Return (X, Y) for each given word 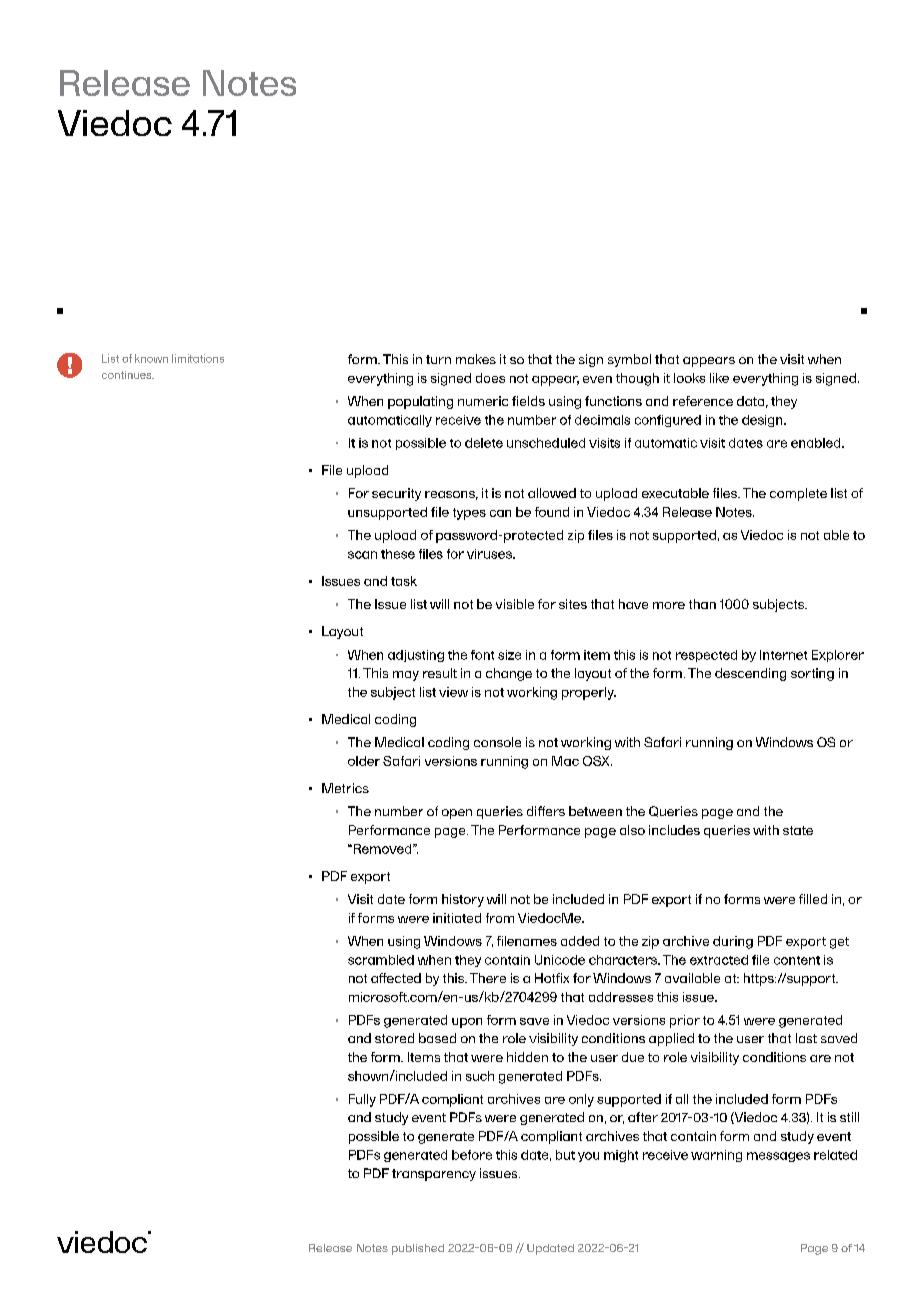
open (457, 814)
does (490, 378)
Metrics (345, 788)
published (418, 1249)
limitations (198, 358)
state (798, 830)
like (719, 378)
